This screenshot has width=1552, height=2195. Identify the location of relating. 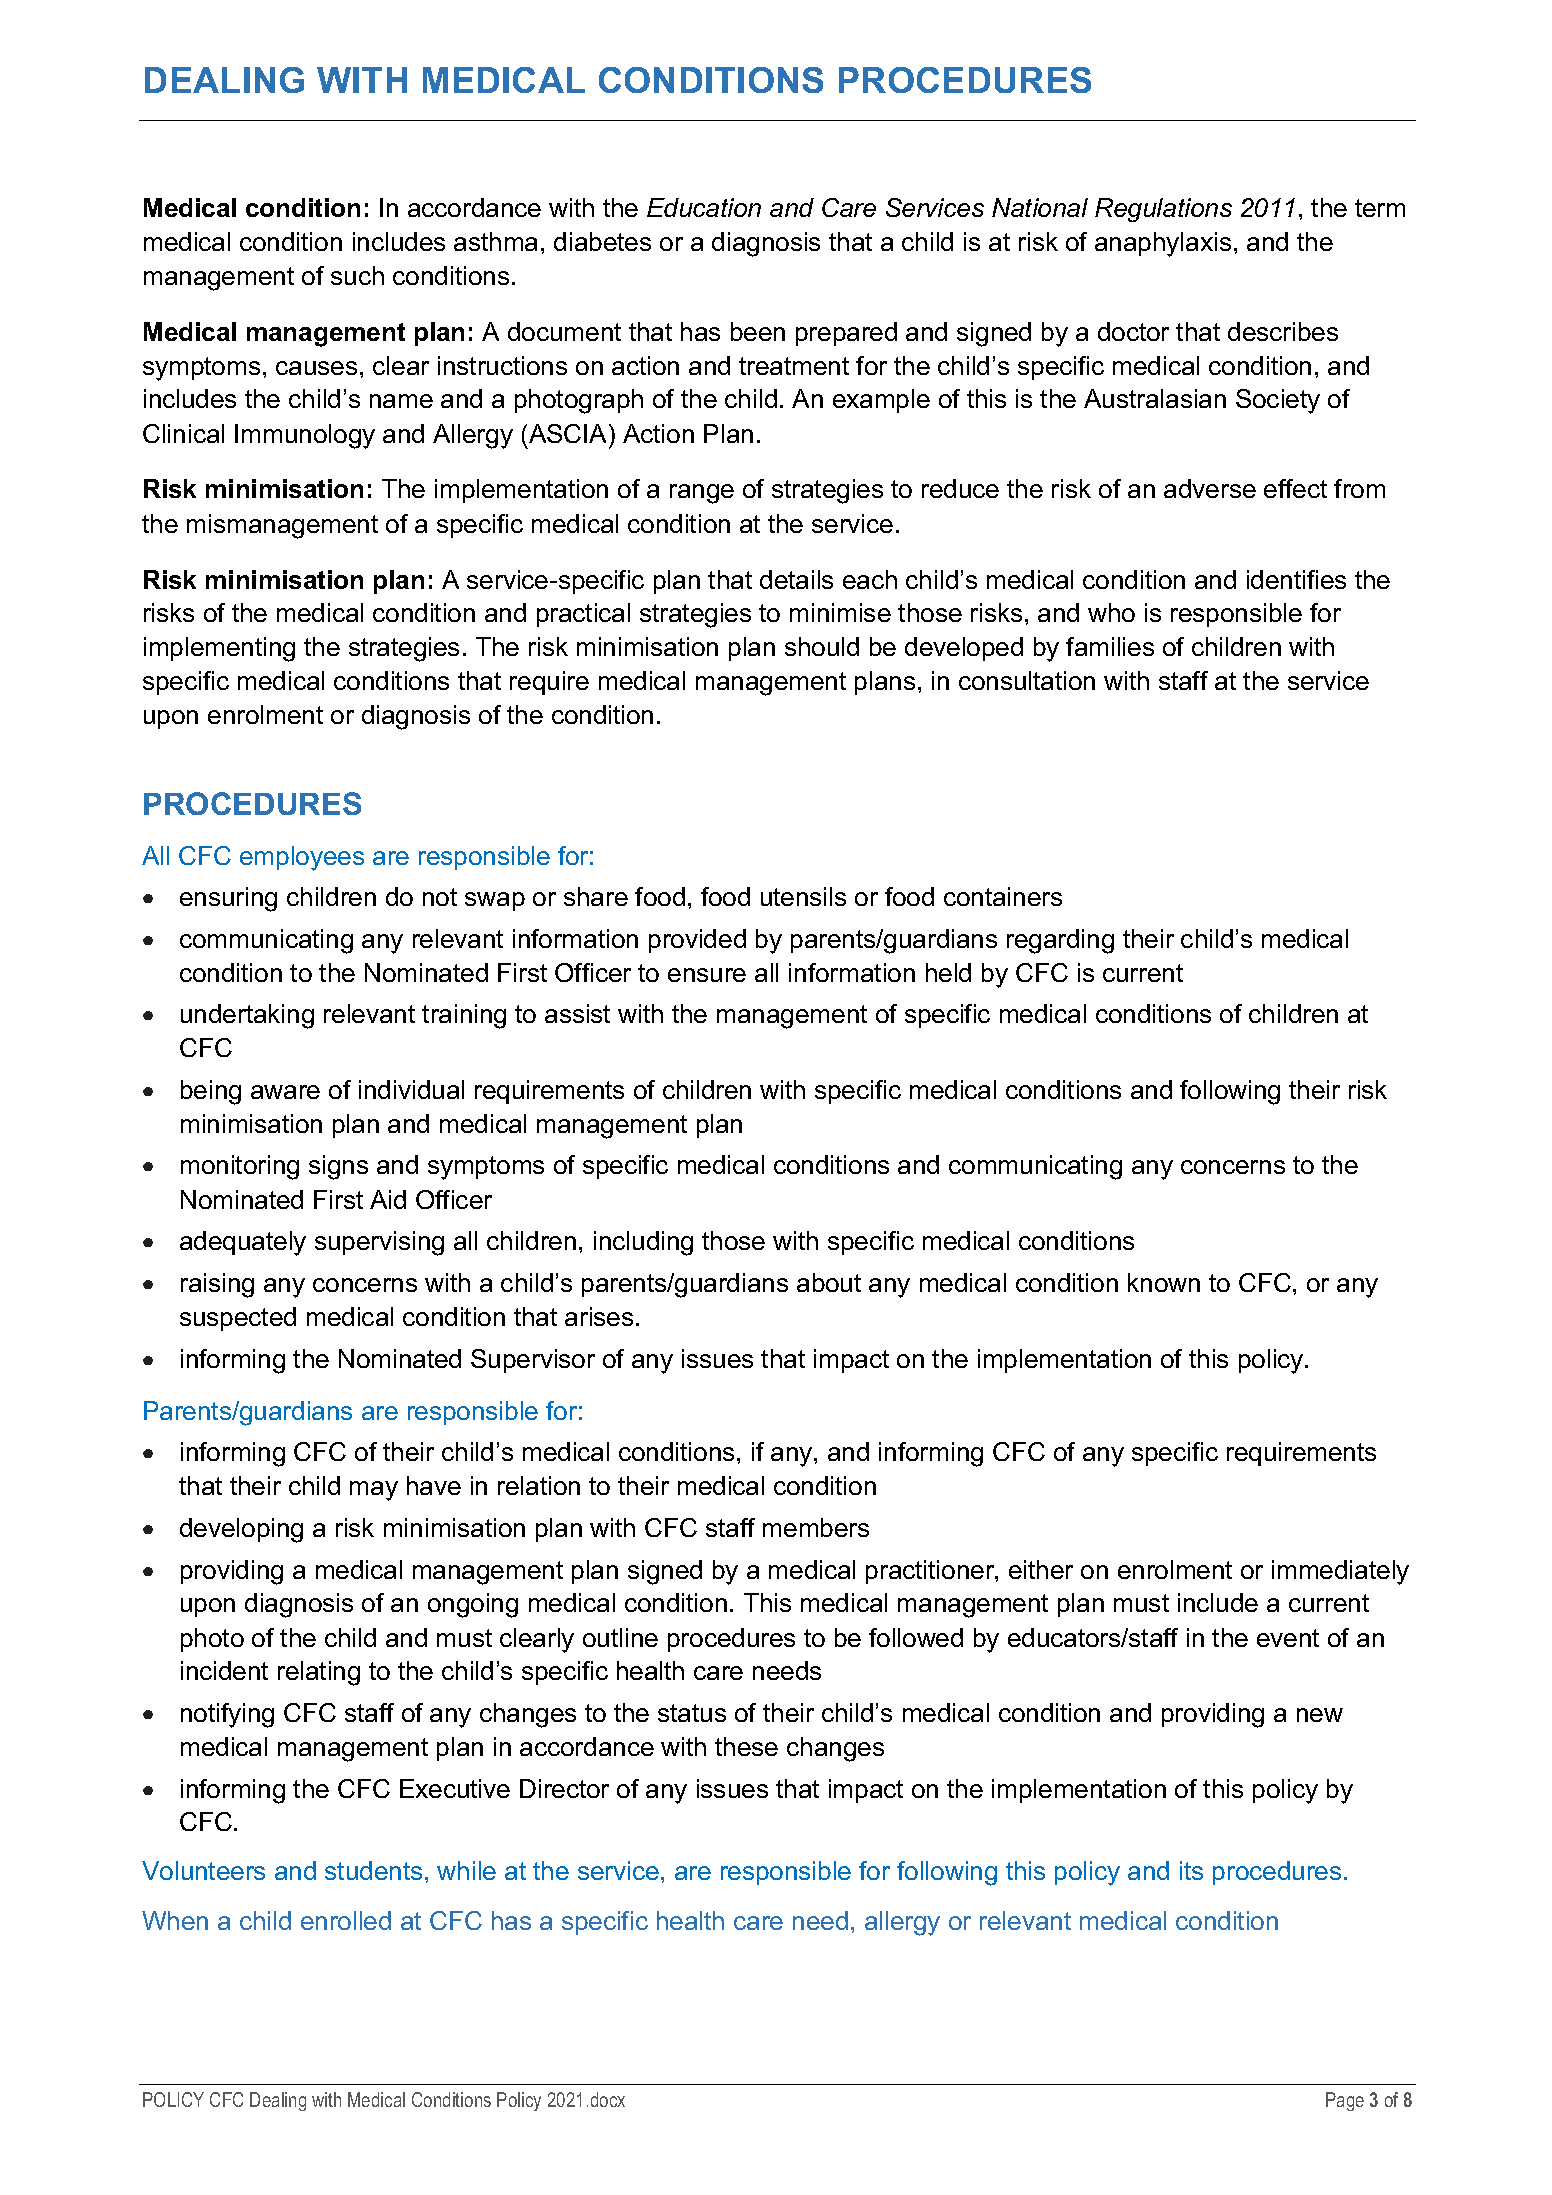
(319, 1673).
